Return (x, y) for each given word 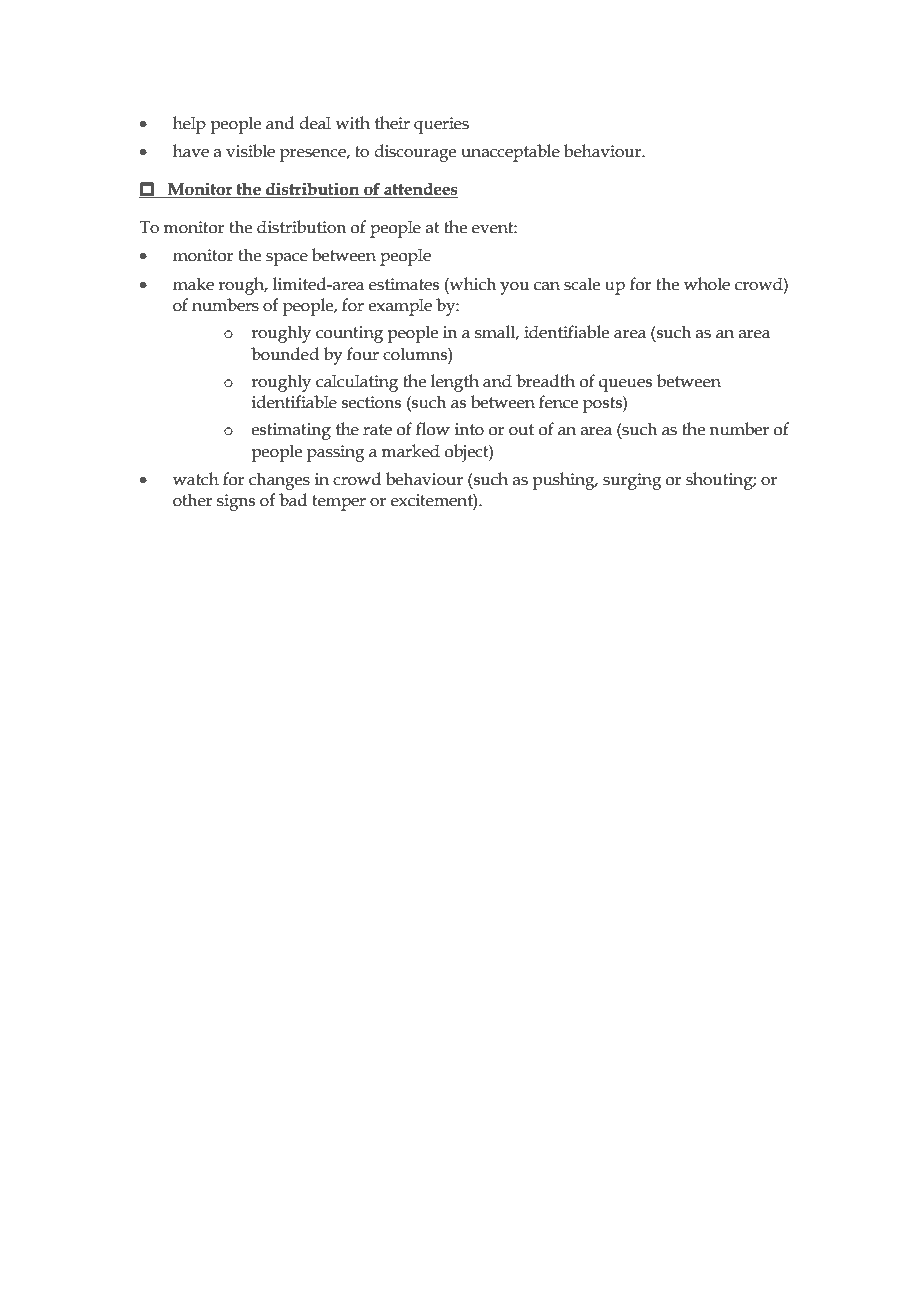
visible (250, 151)
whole (707, 284)
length (455, 383)
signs (236, 502)
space (287, 259)
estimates (404, 284)
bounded (285, 354)
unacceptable (510, 153)
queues (625, 385)
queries (441, 125)
